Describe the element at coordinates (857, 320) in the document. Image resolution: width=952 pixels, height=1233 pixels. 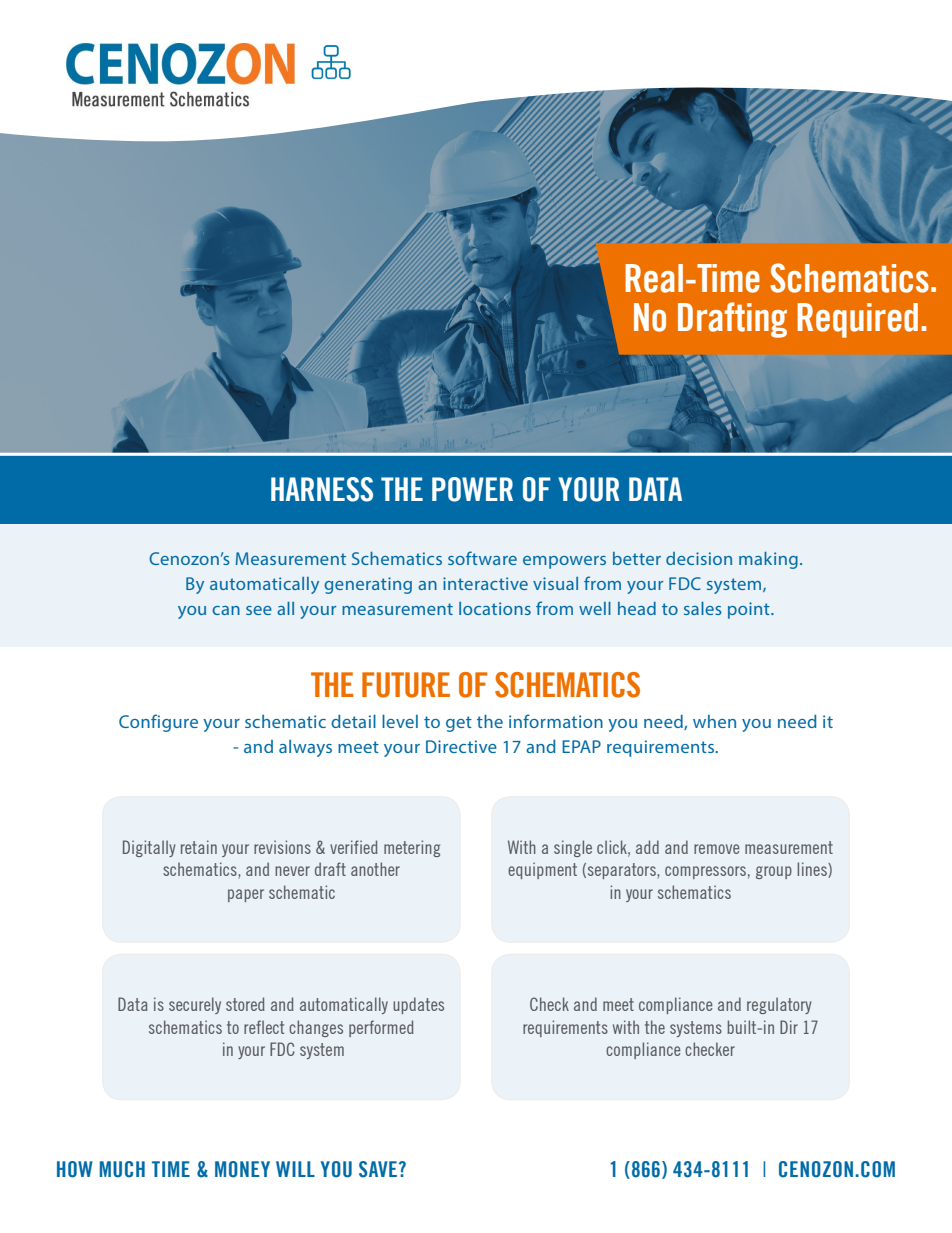
I see `Required` at that location.
